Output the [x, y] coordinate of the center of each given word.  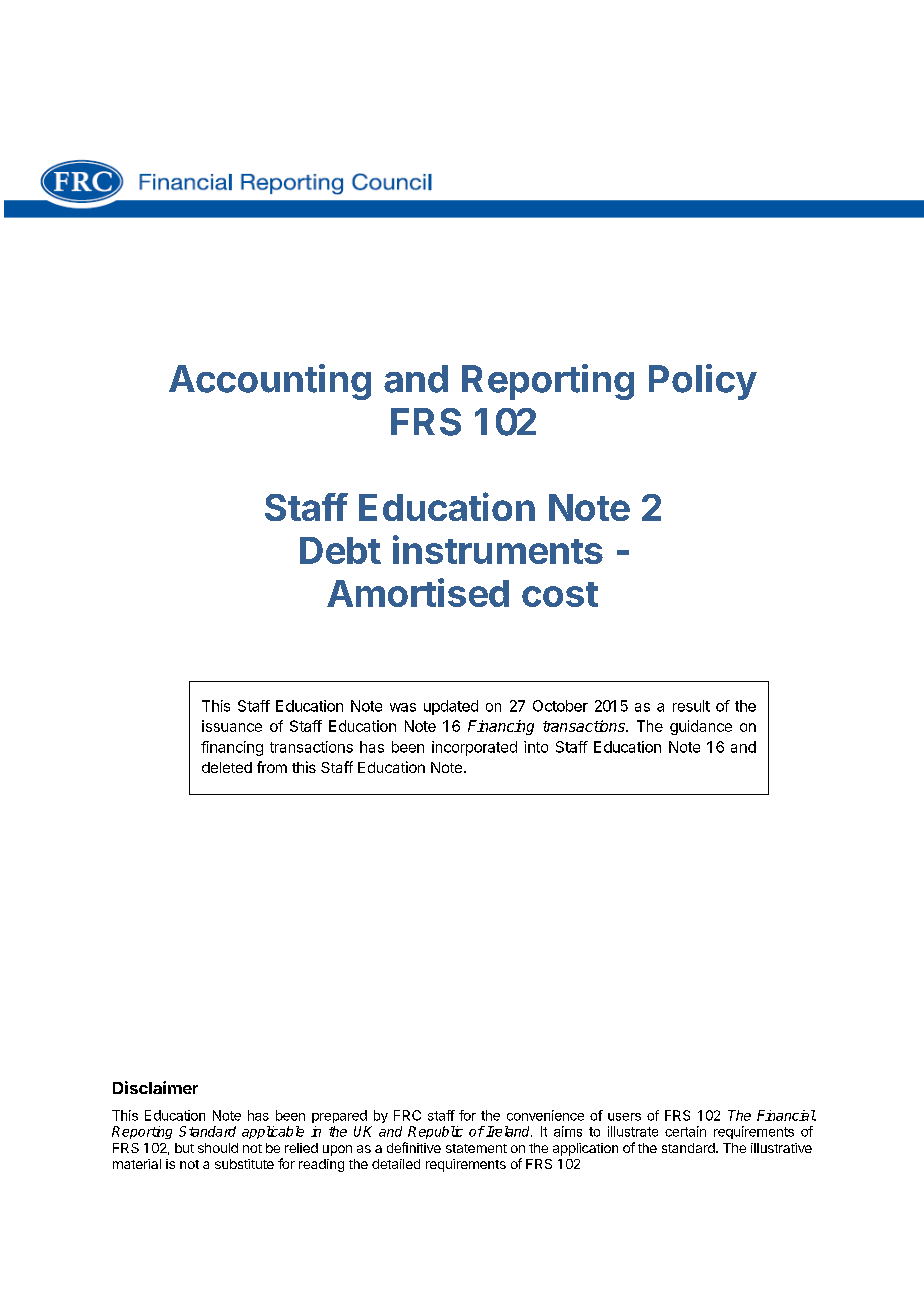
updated [451, 707]
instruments [498, 549]
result [691, 706]
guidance [701, 727]
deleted [227, 767]
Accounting [270, 382]
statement [476, 1148]
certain [685, 1131]
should [218, 1148]
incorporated [474, 748]
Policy [703, 382]
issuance [232, 726]
